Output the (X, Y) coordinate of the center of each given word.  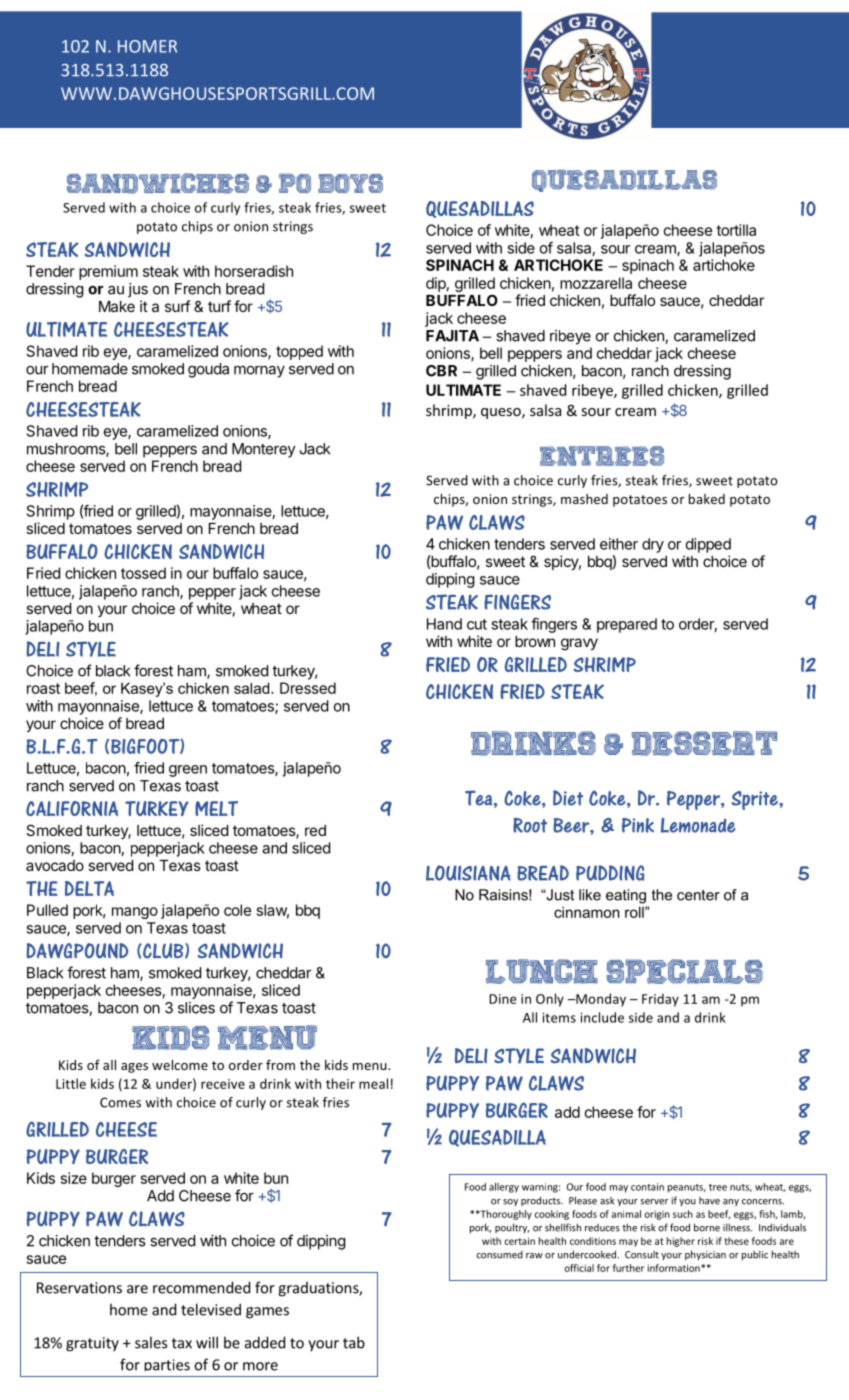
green (188, 771)
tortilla (736, 230)
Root (530, 825)
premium (108, 272)
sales (151, 1342)
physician (705, 1255)
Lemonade (697, 825)
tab (354, 1342)
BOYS (350, 183)
